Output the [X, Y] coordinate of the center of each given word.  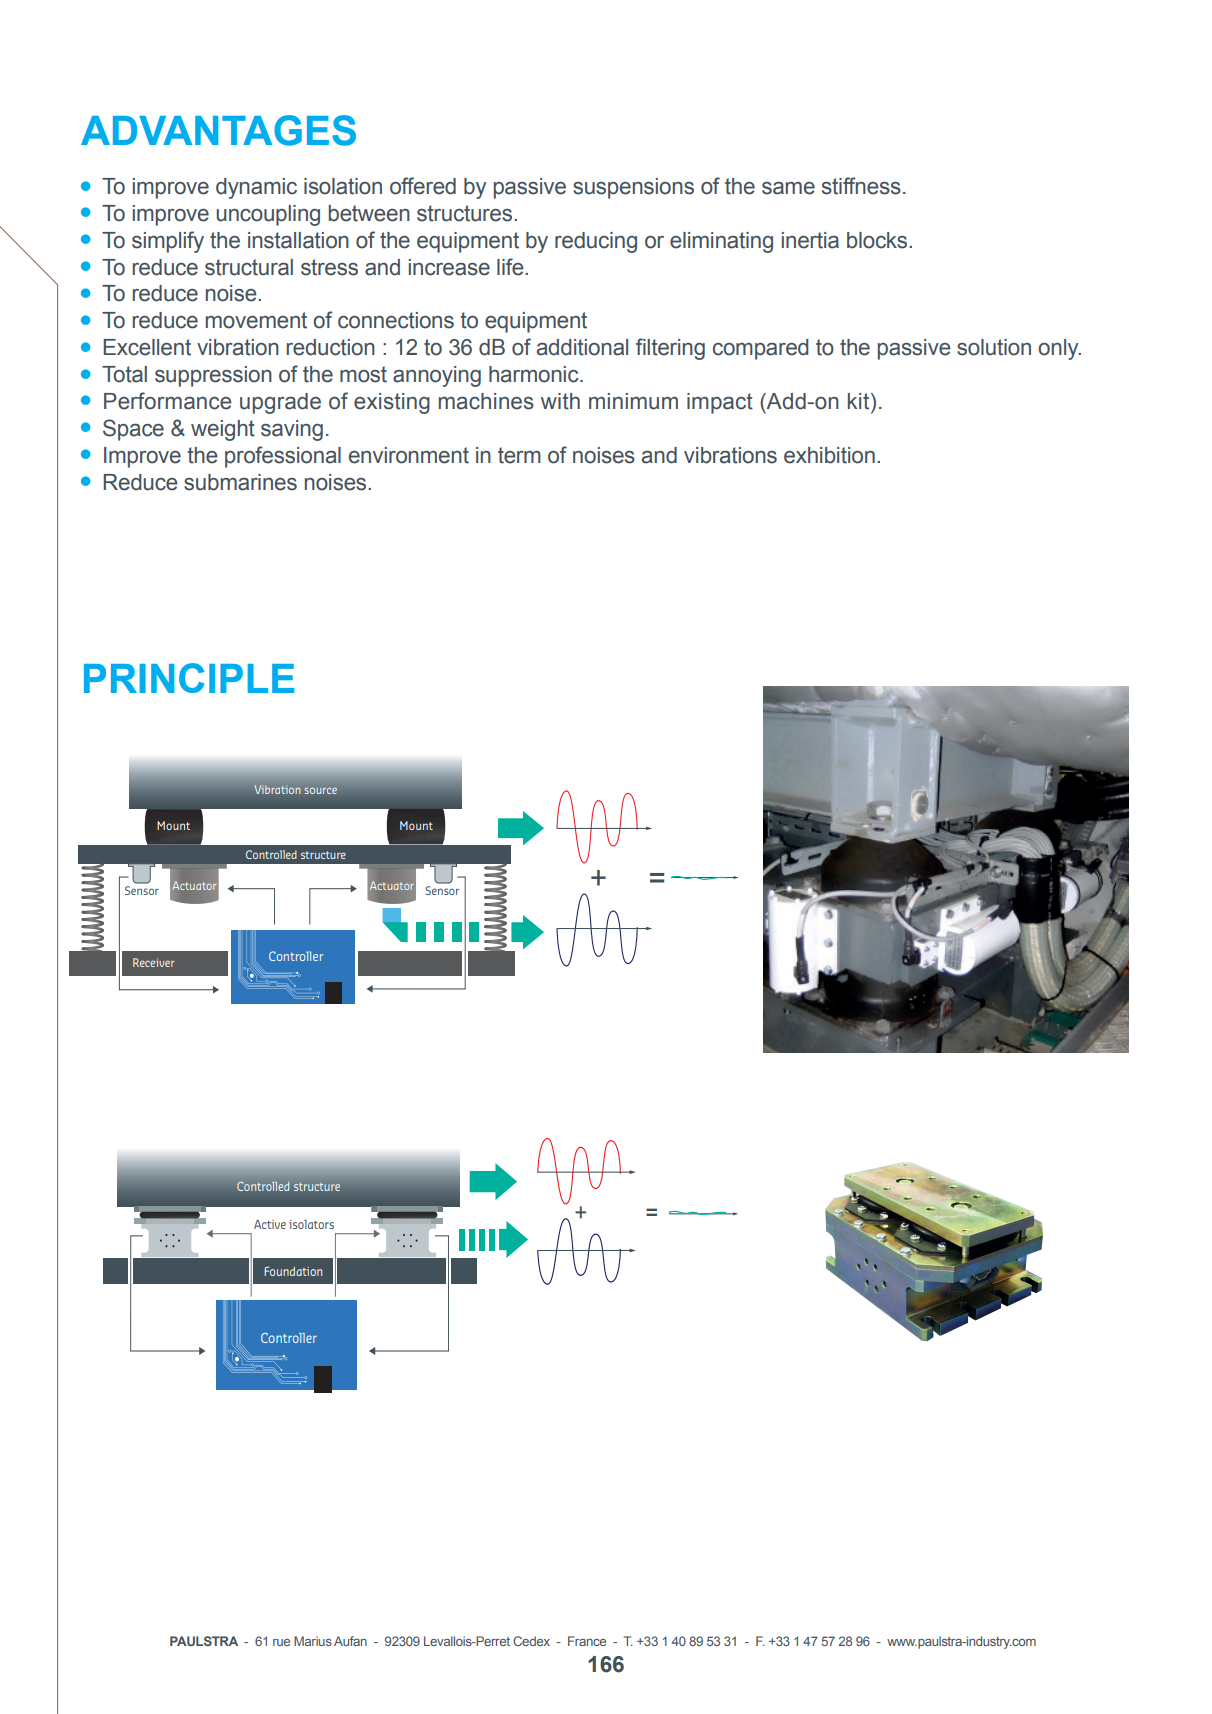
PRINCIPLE [189, 678]
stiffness [861, 186]
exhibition [829, 455]
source [320, 790]
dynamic [256, 188]
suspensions [633, 188]
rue [281, 1642]
